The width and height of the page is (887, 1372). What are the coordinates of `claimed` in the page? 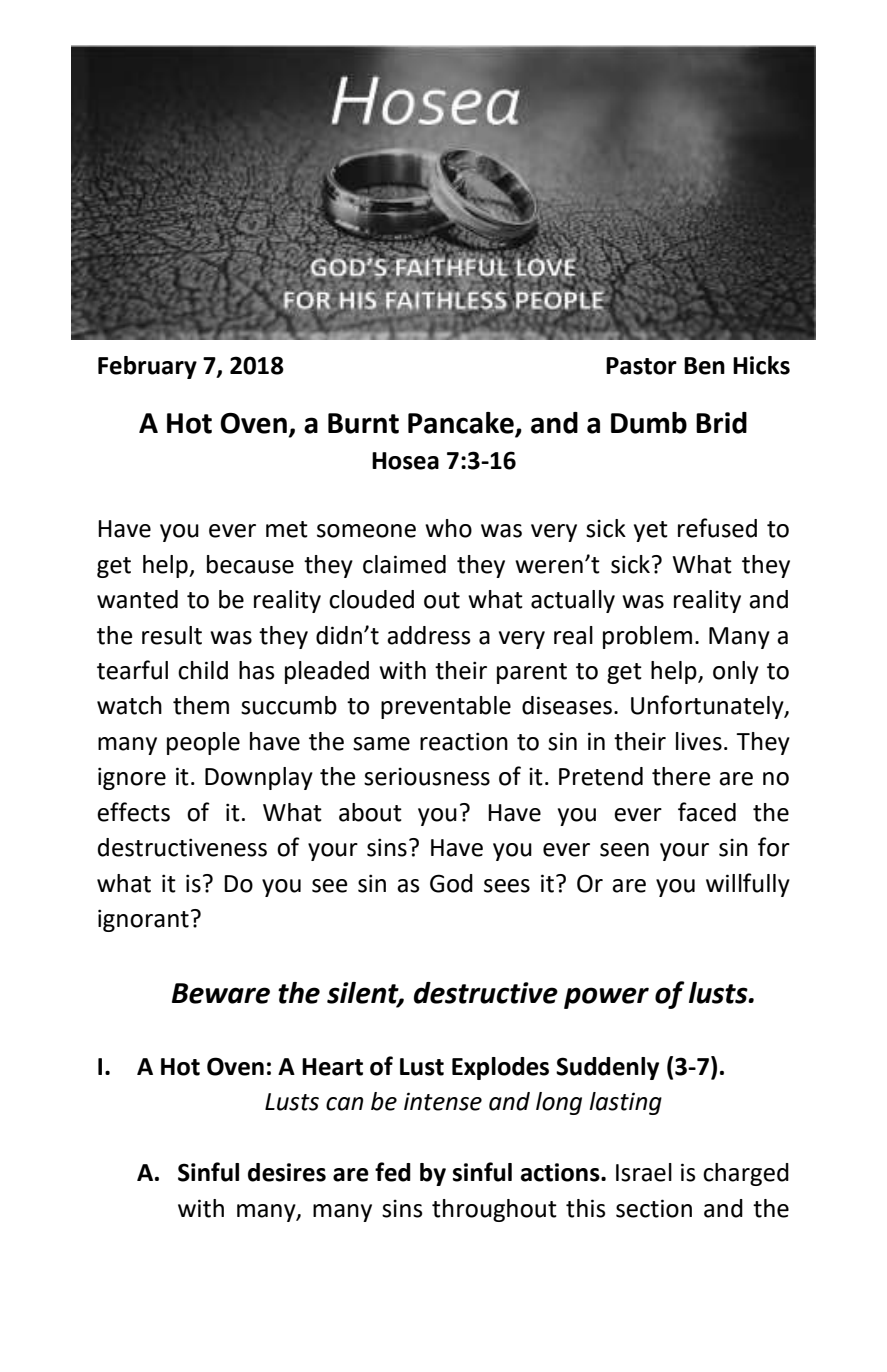 It's located at (404, 564).
